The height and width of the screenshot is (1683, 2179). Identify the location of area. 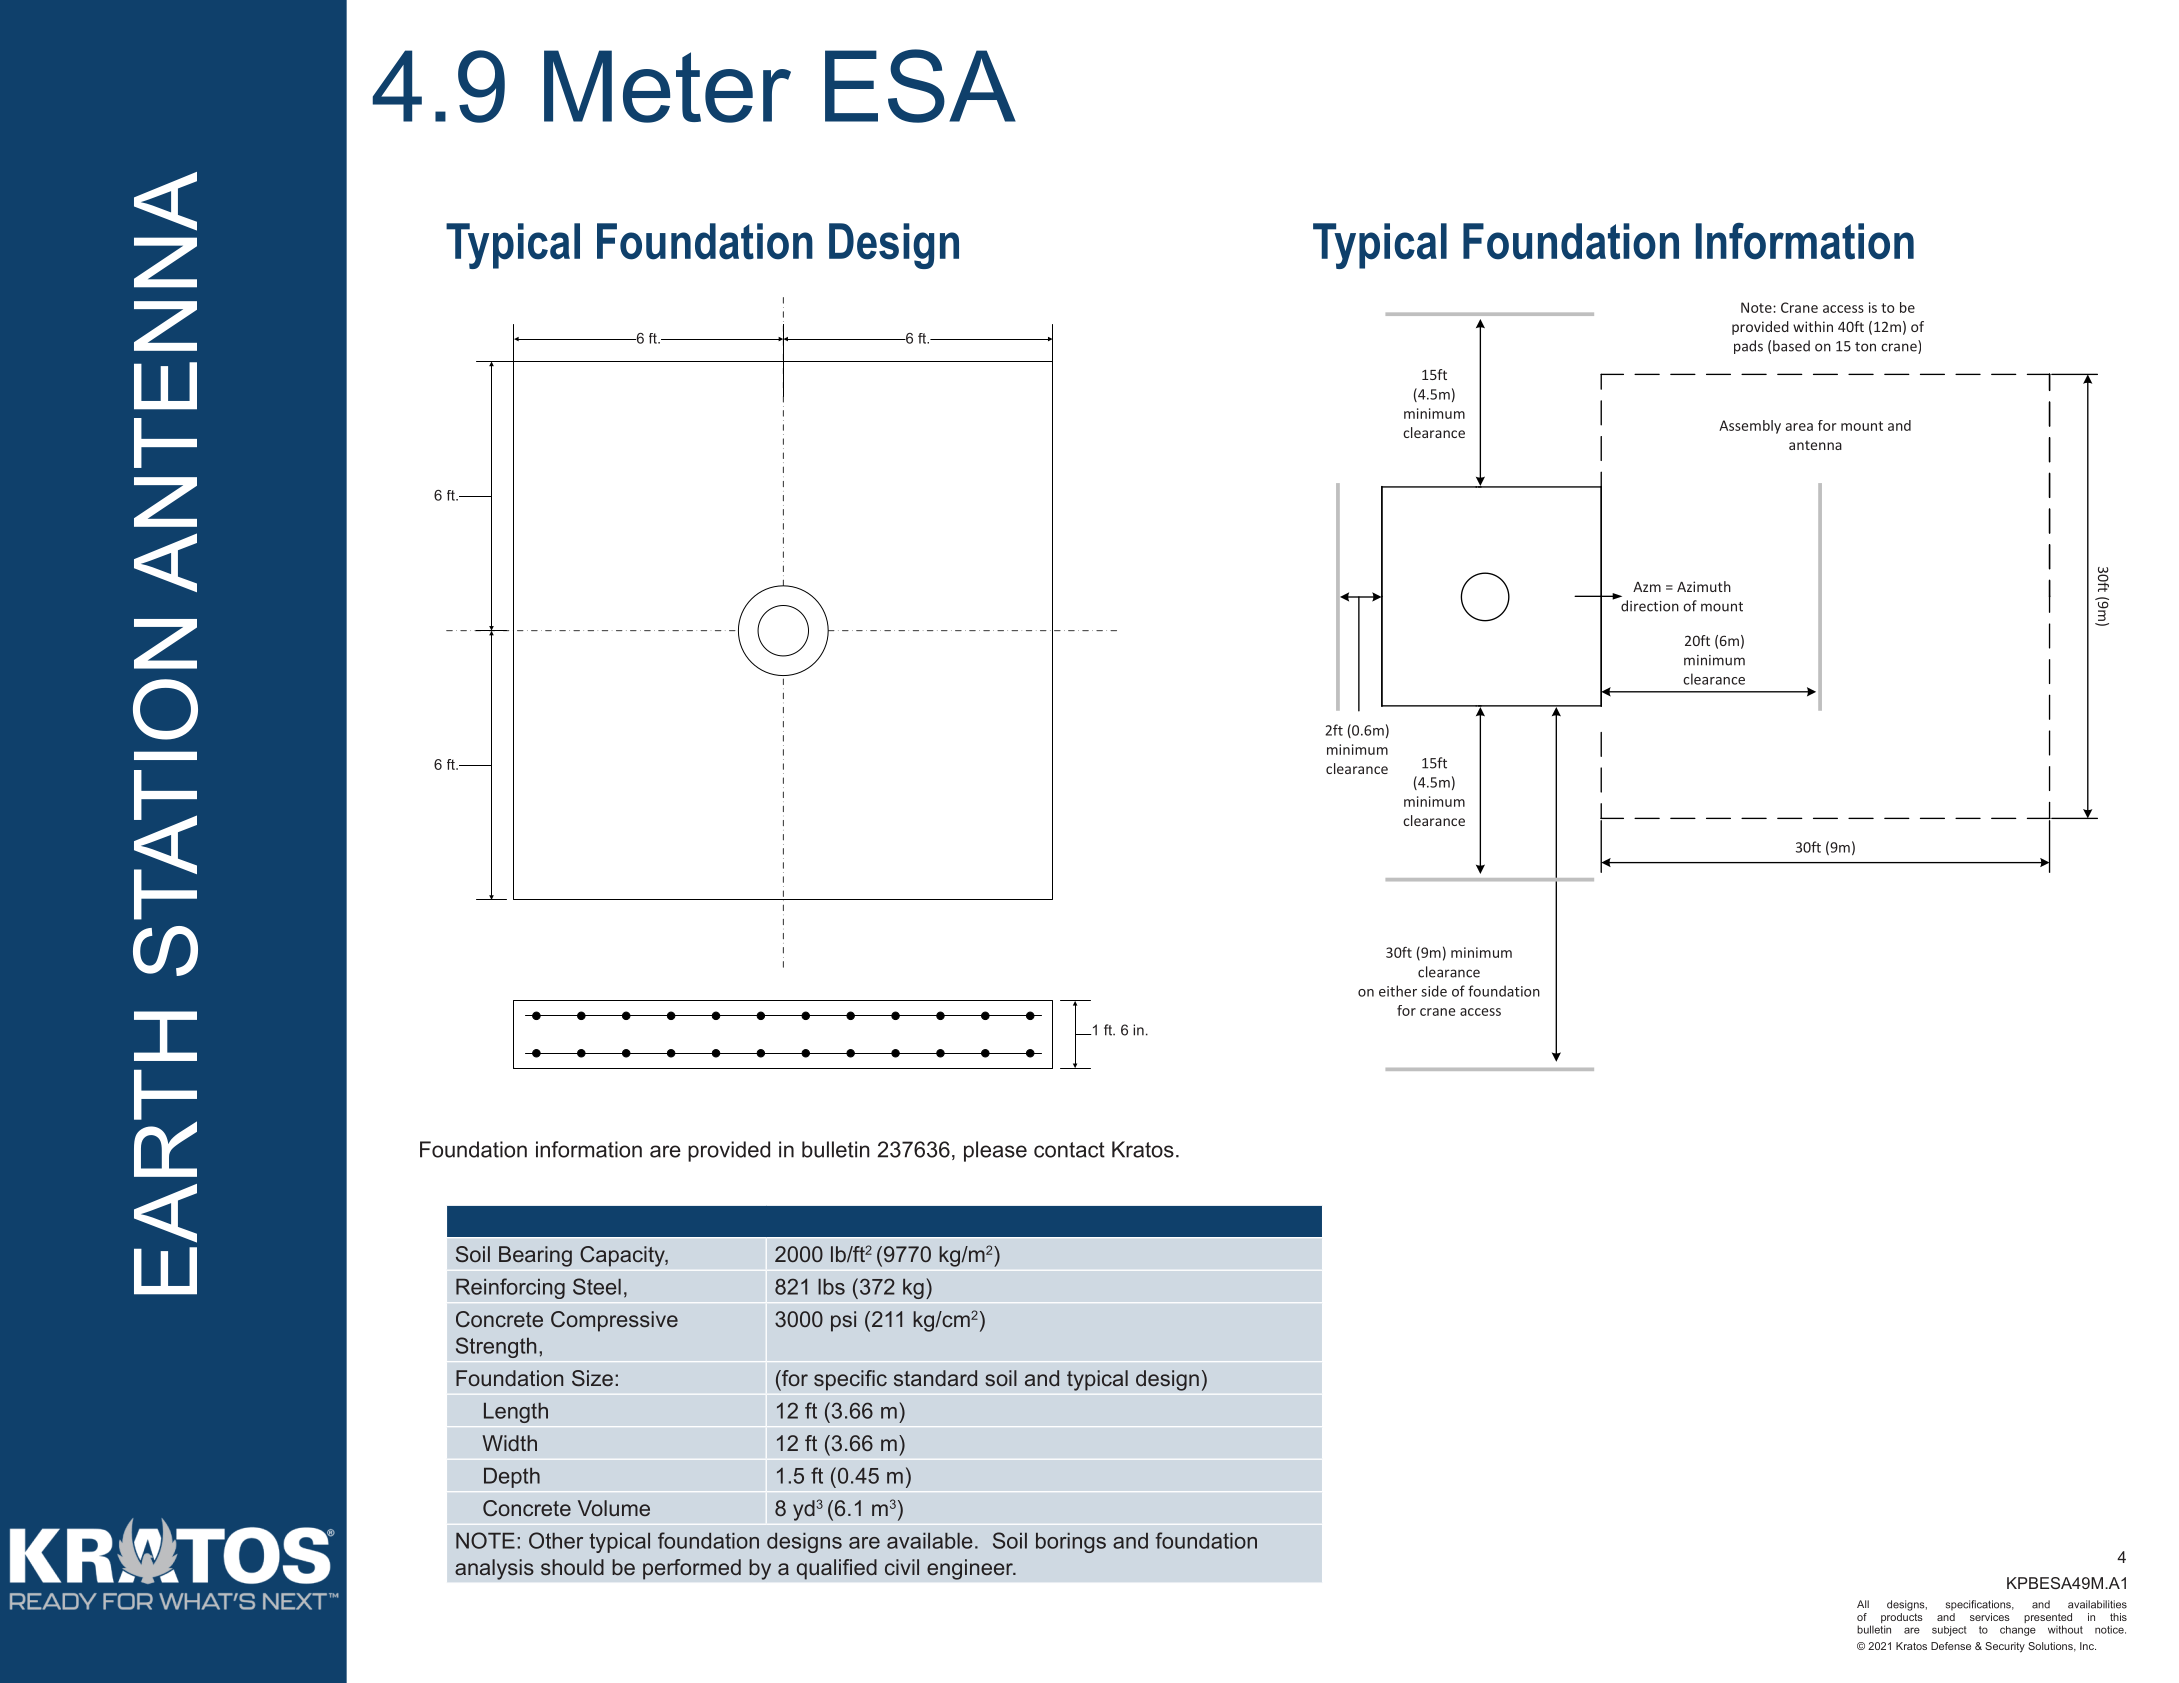
(1799, 427).
